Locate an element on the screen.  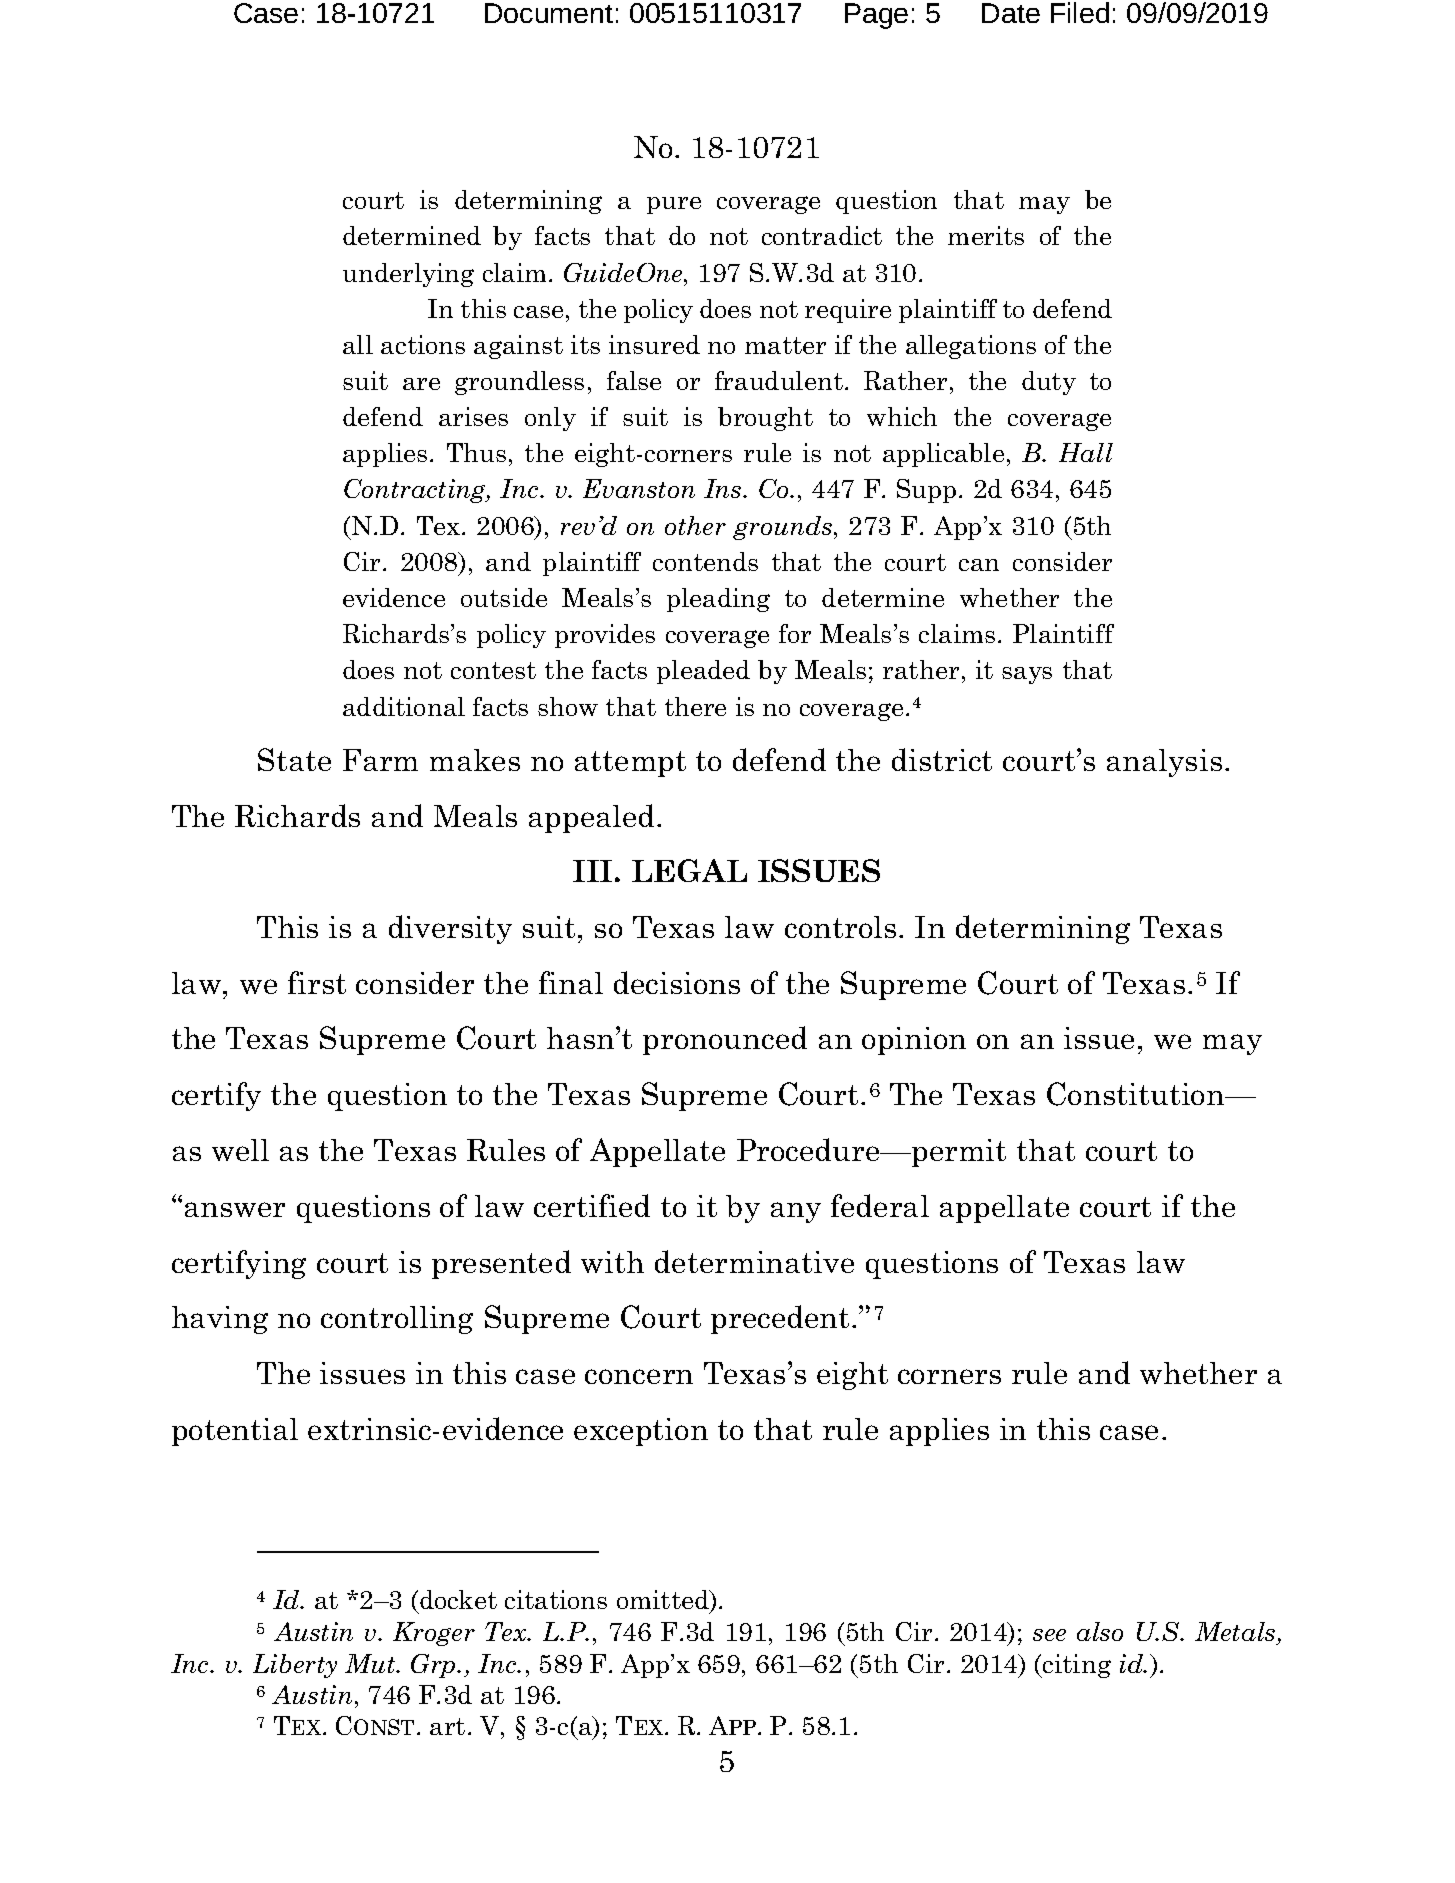
diversity is located at coordinates (450, 929).
